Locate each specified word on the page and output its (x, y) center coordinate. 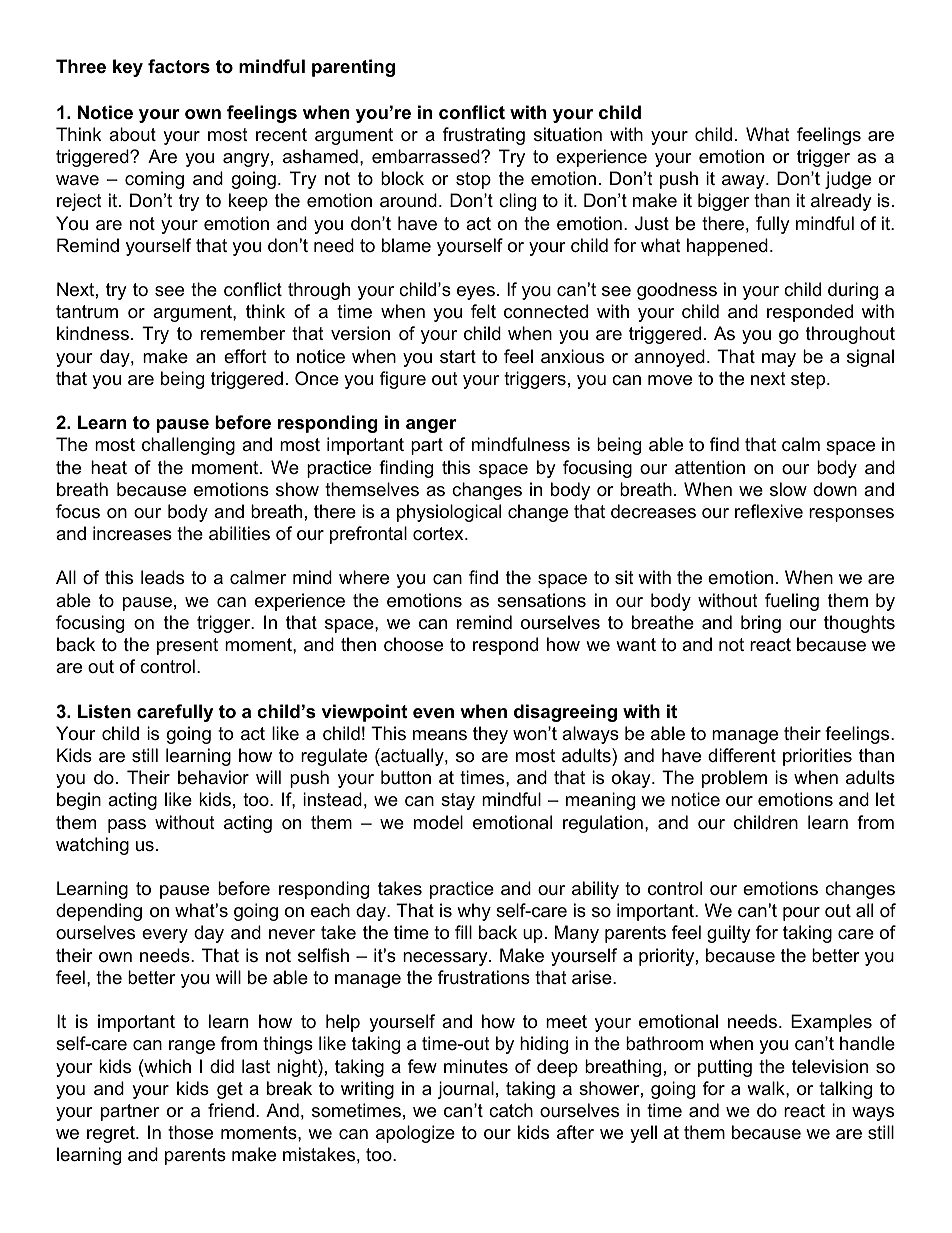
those (190, 1132)
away (744, 182)
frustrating (484, 136)
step (808, 380)
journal (465, 1090)
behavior (213, 777)
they (490, 735)
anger (431, 426)
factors (179, 66)
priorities (817, 757)
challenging (188, 446)
